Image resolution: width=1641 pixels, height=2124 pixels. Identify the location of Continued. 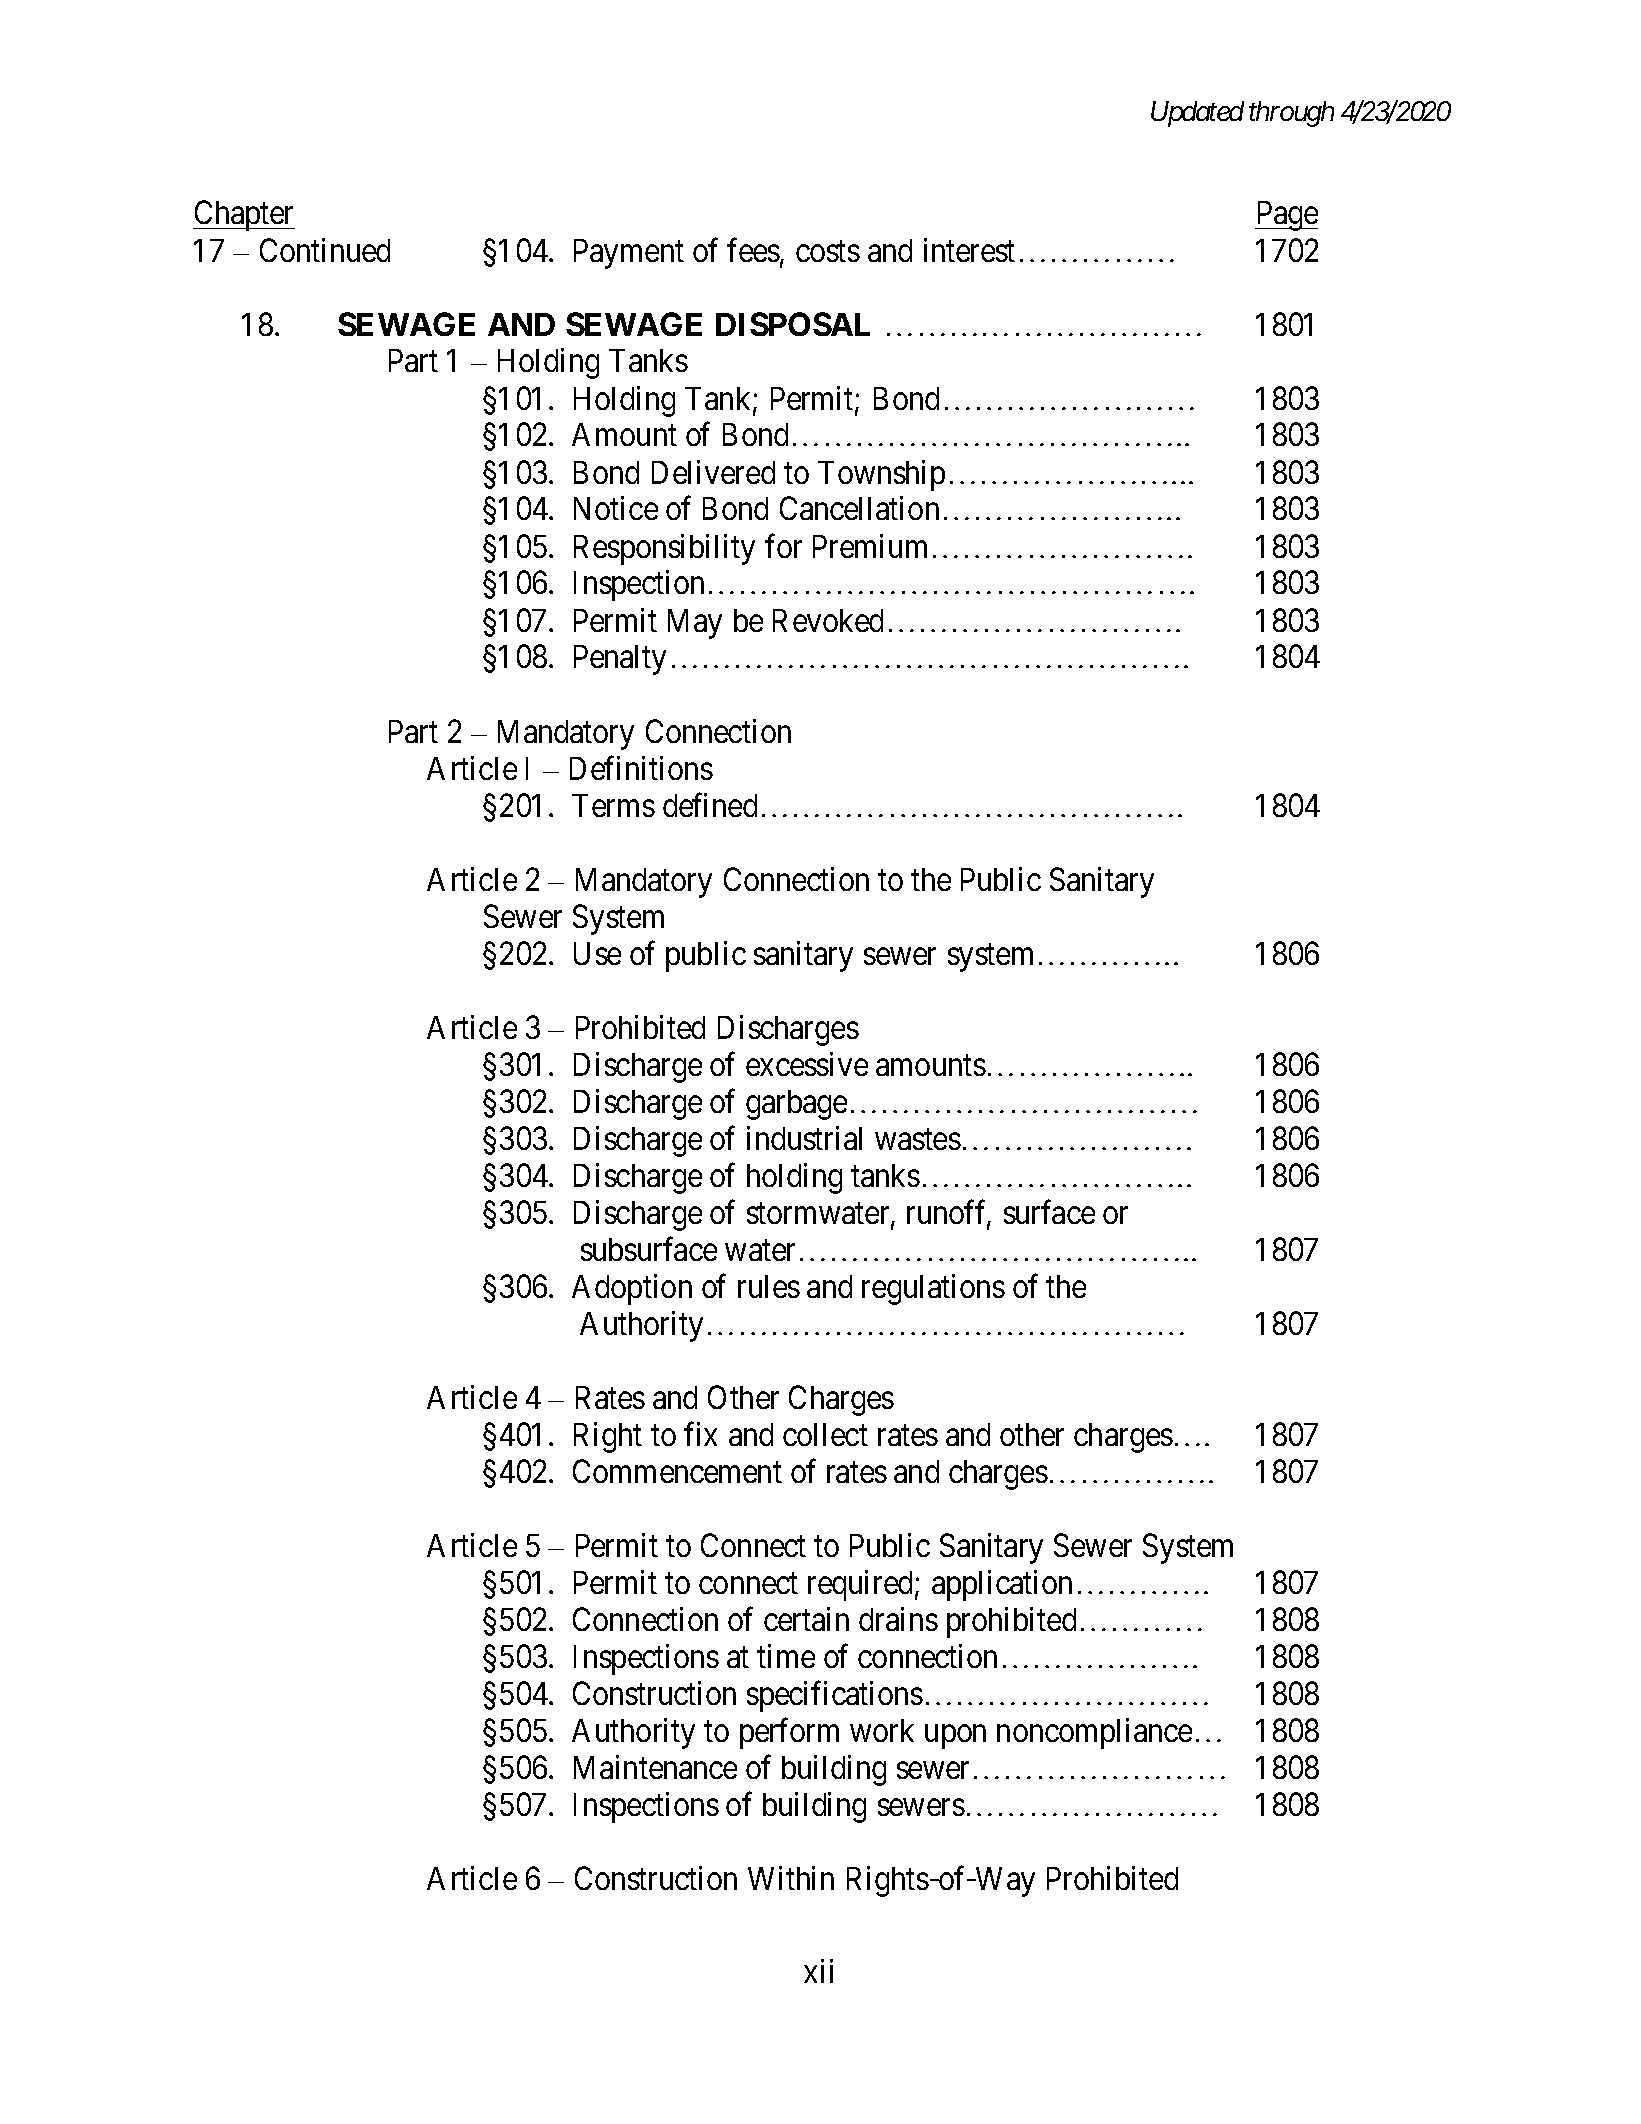
(325, 250).
